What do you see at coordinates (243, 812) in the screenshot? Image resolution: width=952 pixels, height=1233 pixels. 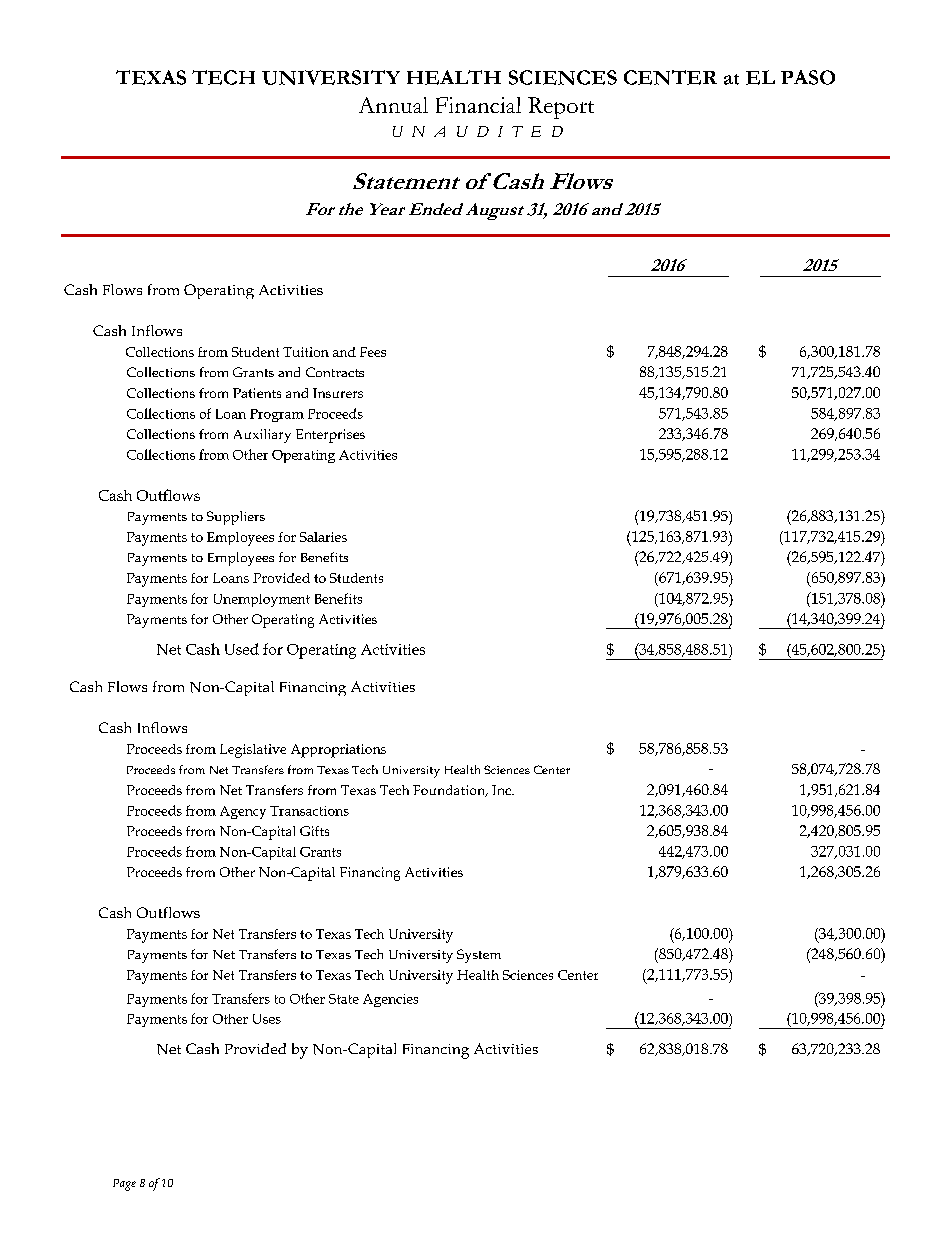 I see `Agency` at bounding box center [243, 812].
